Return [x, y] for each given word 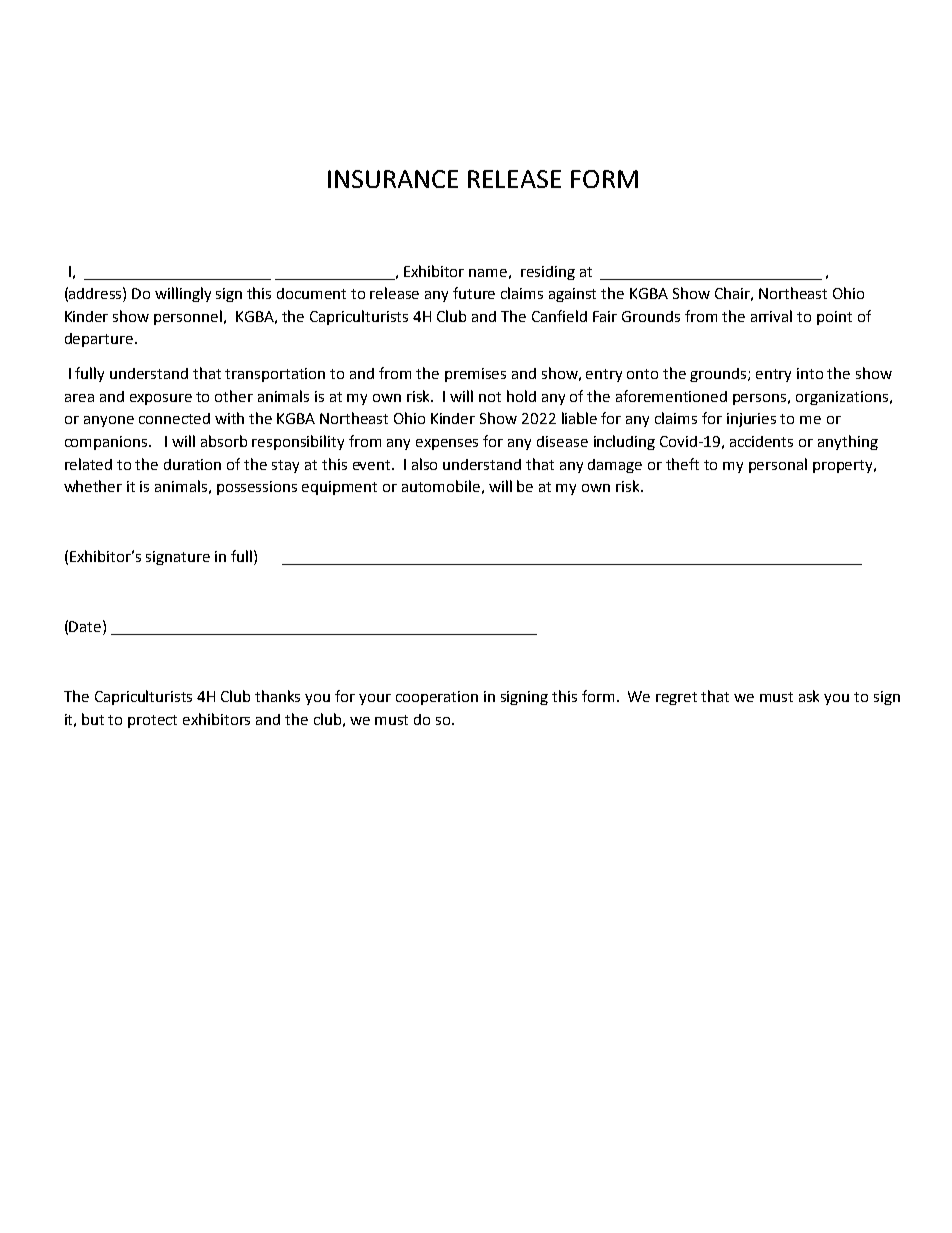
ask [809, 696]
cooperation [437, 698]
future [474, 293]
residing [548, 273]
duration [192, 464]
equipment [339, 488]
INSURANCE [393, 179]
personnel [189, 317]
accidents [761, 441]
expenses [447, 444]
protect [152, 721]
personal [778, 465]
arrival [771, 316]
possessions [257, 488]
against [572, 295]
